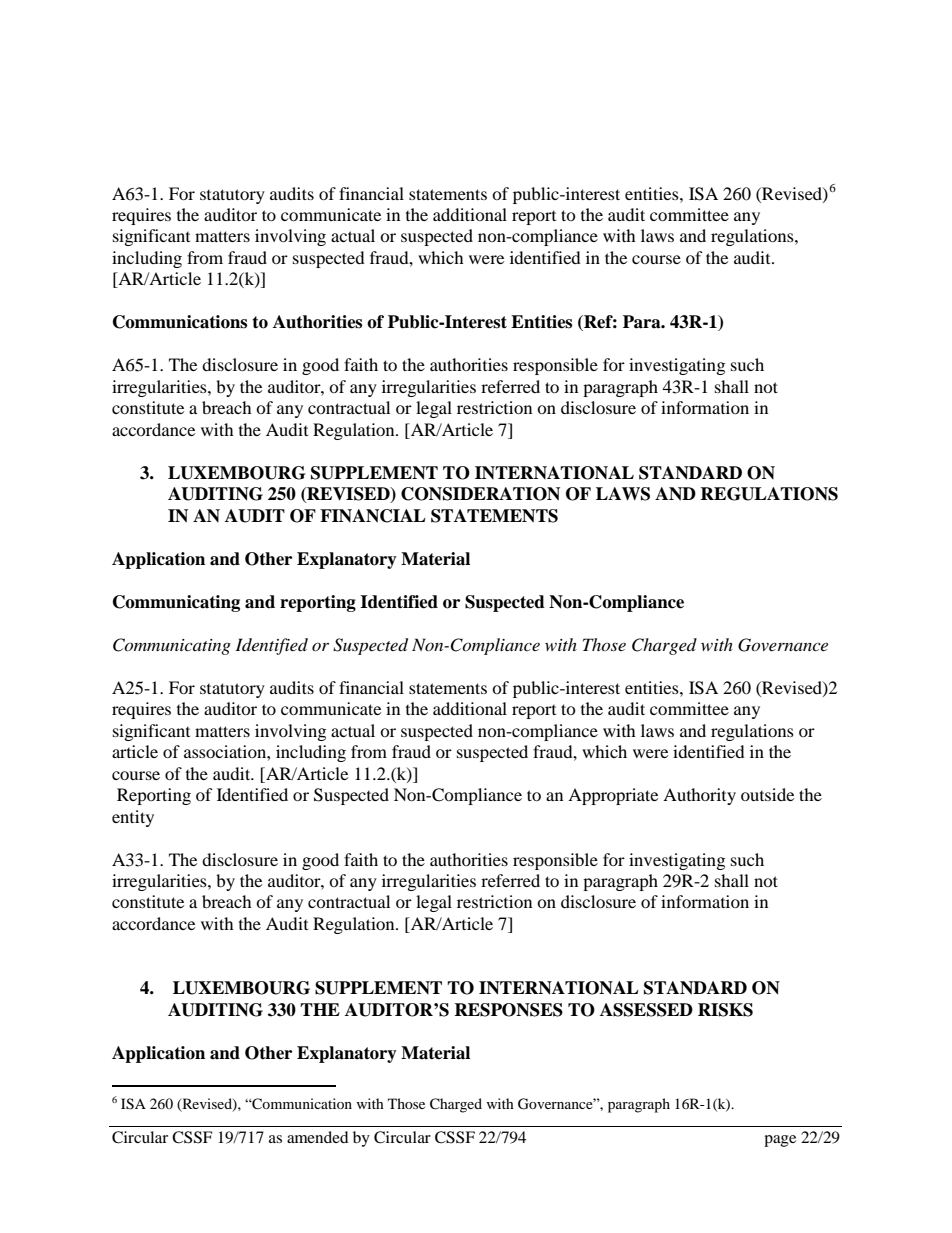 Image resolution: width=952 pixels, height=1233 pixels. Describe the element at coordinates (613, 796) in the image. I see `Appropriate` at that location.
